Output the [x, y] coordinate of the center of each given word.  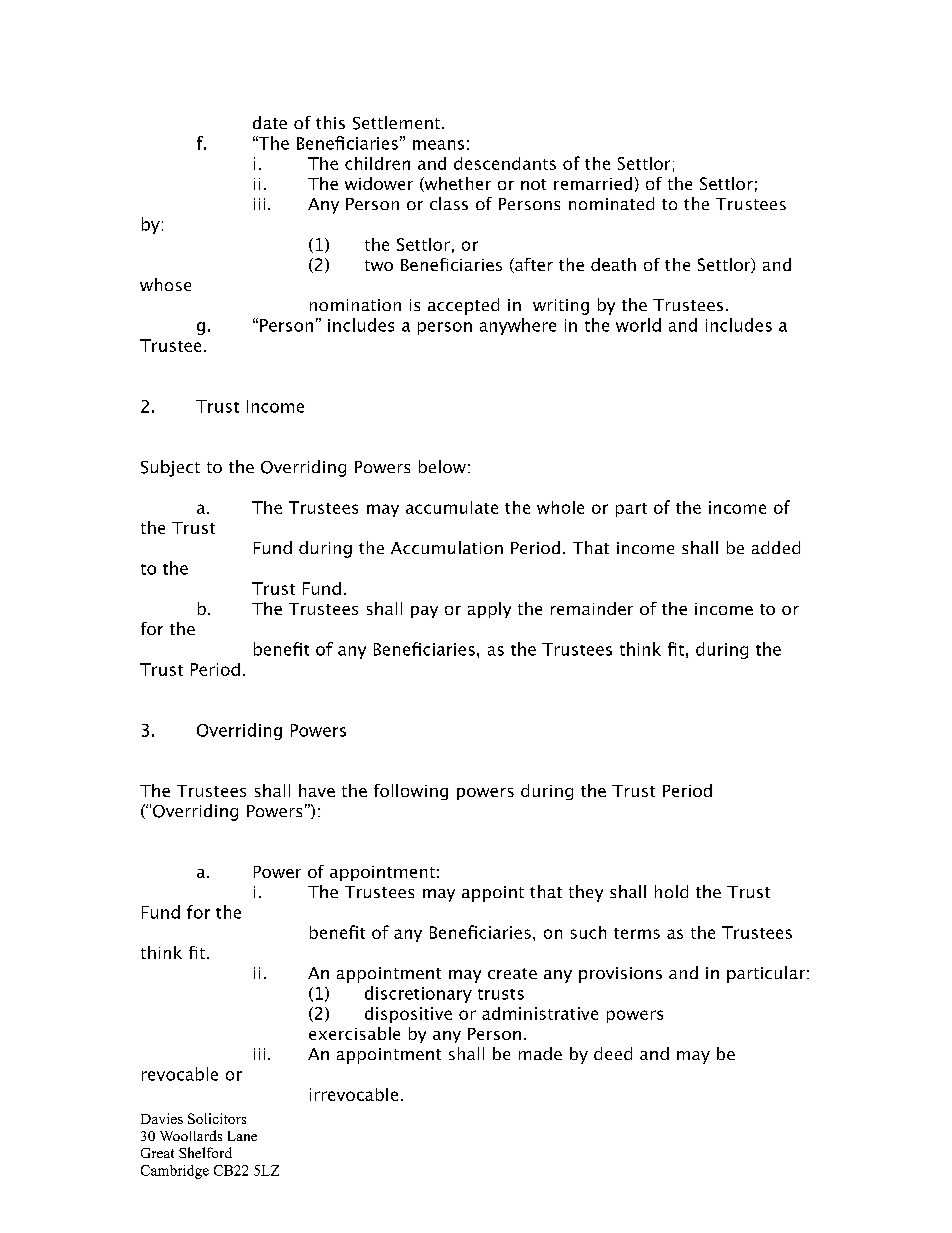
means [438, 145]
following [411, 792]
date [270, 122]
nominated [611, 203]
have [317, 790]
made [540, 1053]
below [442, 466]
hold [671, 891]
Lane [242, 1136]
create [512, 973]
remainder [592, 608]
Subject [170, 468]
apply [489, 610]
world [638, 325]
